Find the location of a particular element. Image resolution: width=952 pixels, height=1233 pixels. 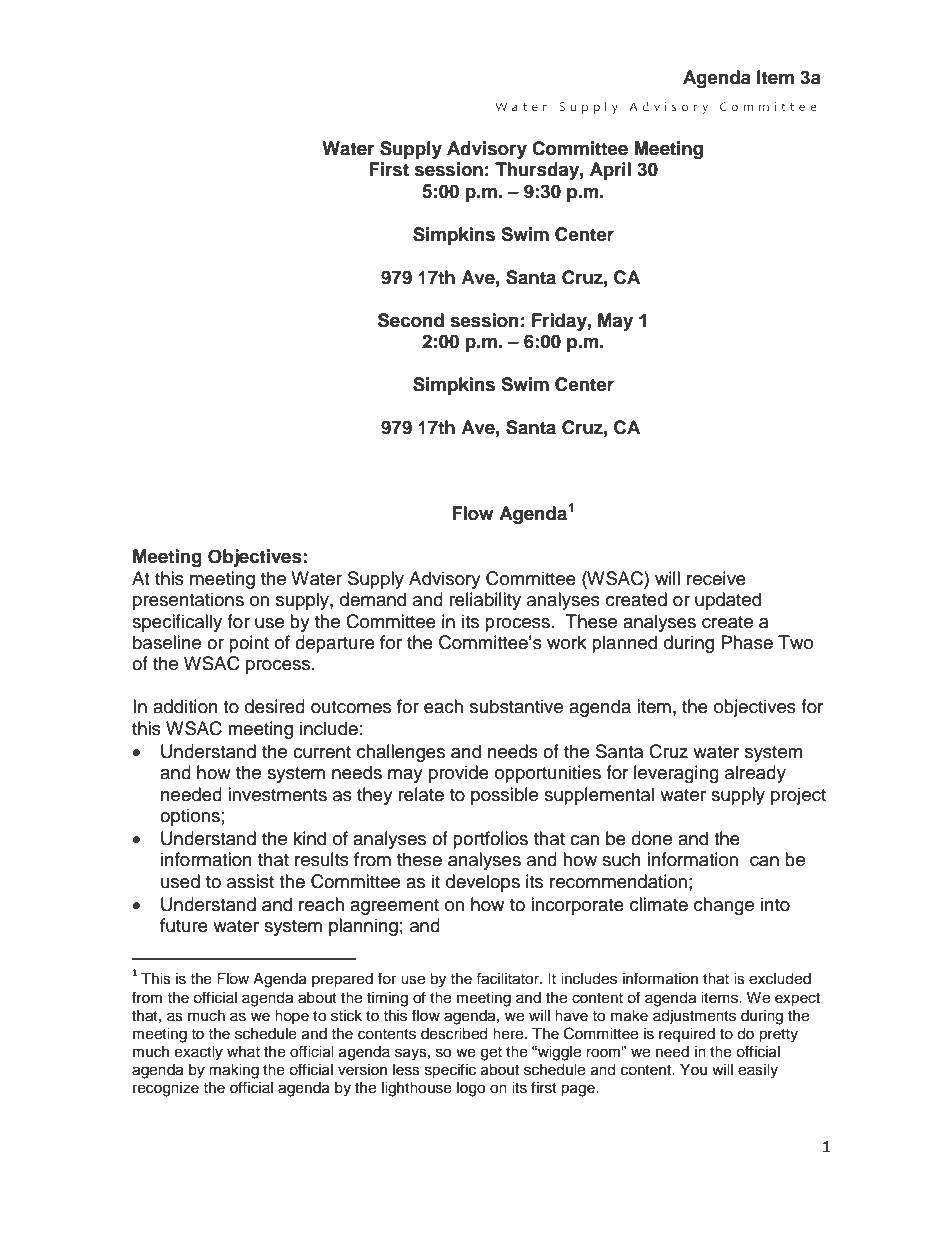

reliability is located at coordinates (485, 601).
